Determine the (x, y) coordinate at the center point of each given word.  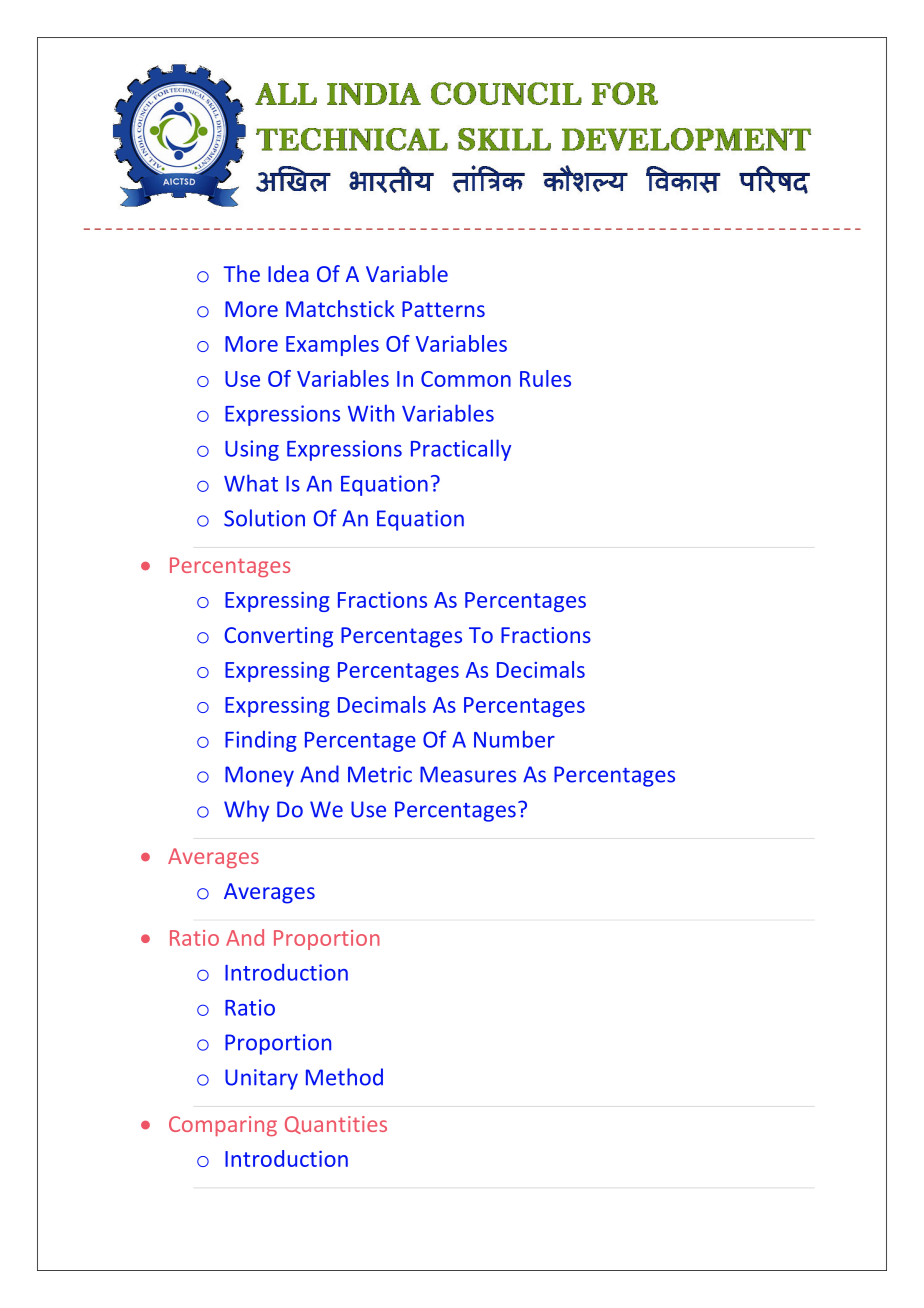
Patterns (443, 309)
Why (246, 811)
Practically (461, 450)
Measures (468, 774)
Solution (264, 518)
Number (514, 739)
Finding (261, 741)
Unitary (261, 1079)
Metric (380, 774)
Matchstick (340, 308)
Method (344, 1077)
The (242, 273)
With (371, 413)
